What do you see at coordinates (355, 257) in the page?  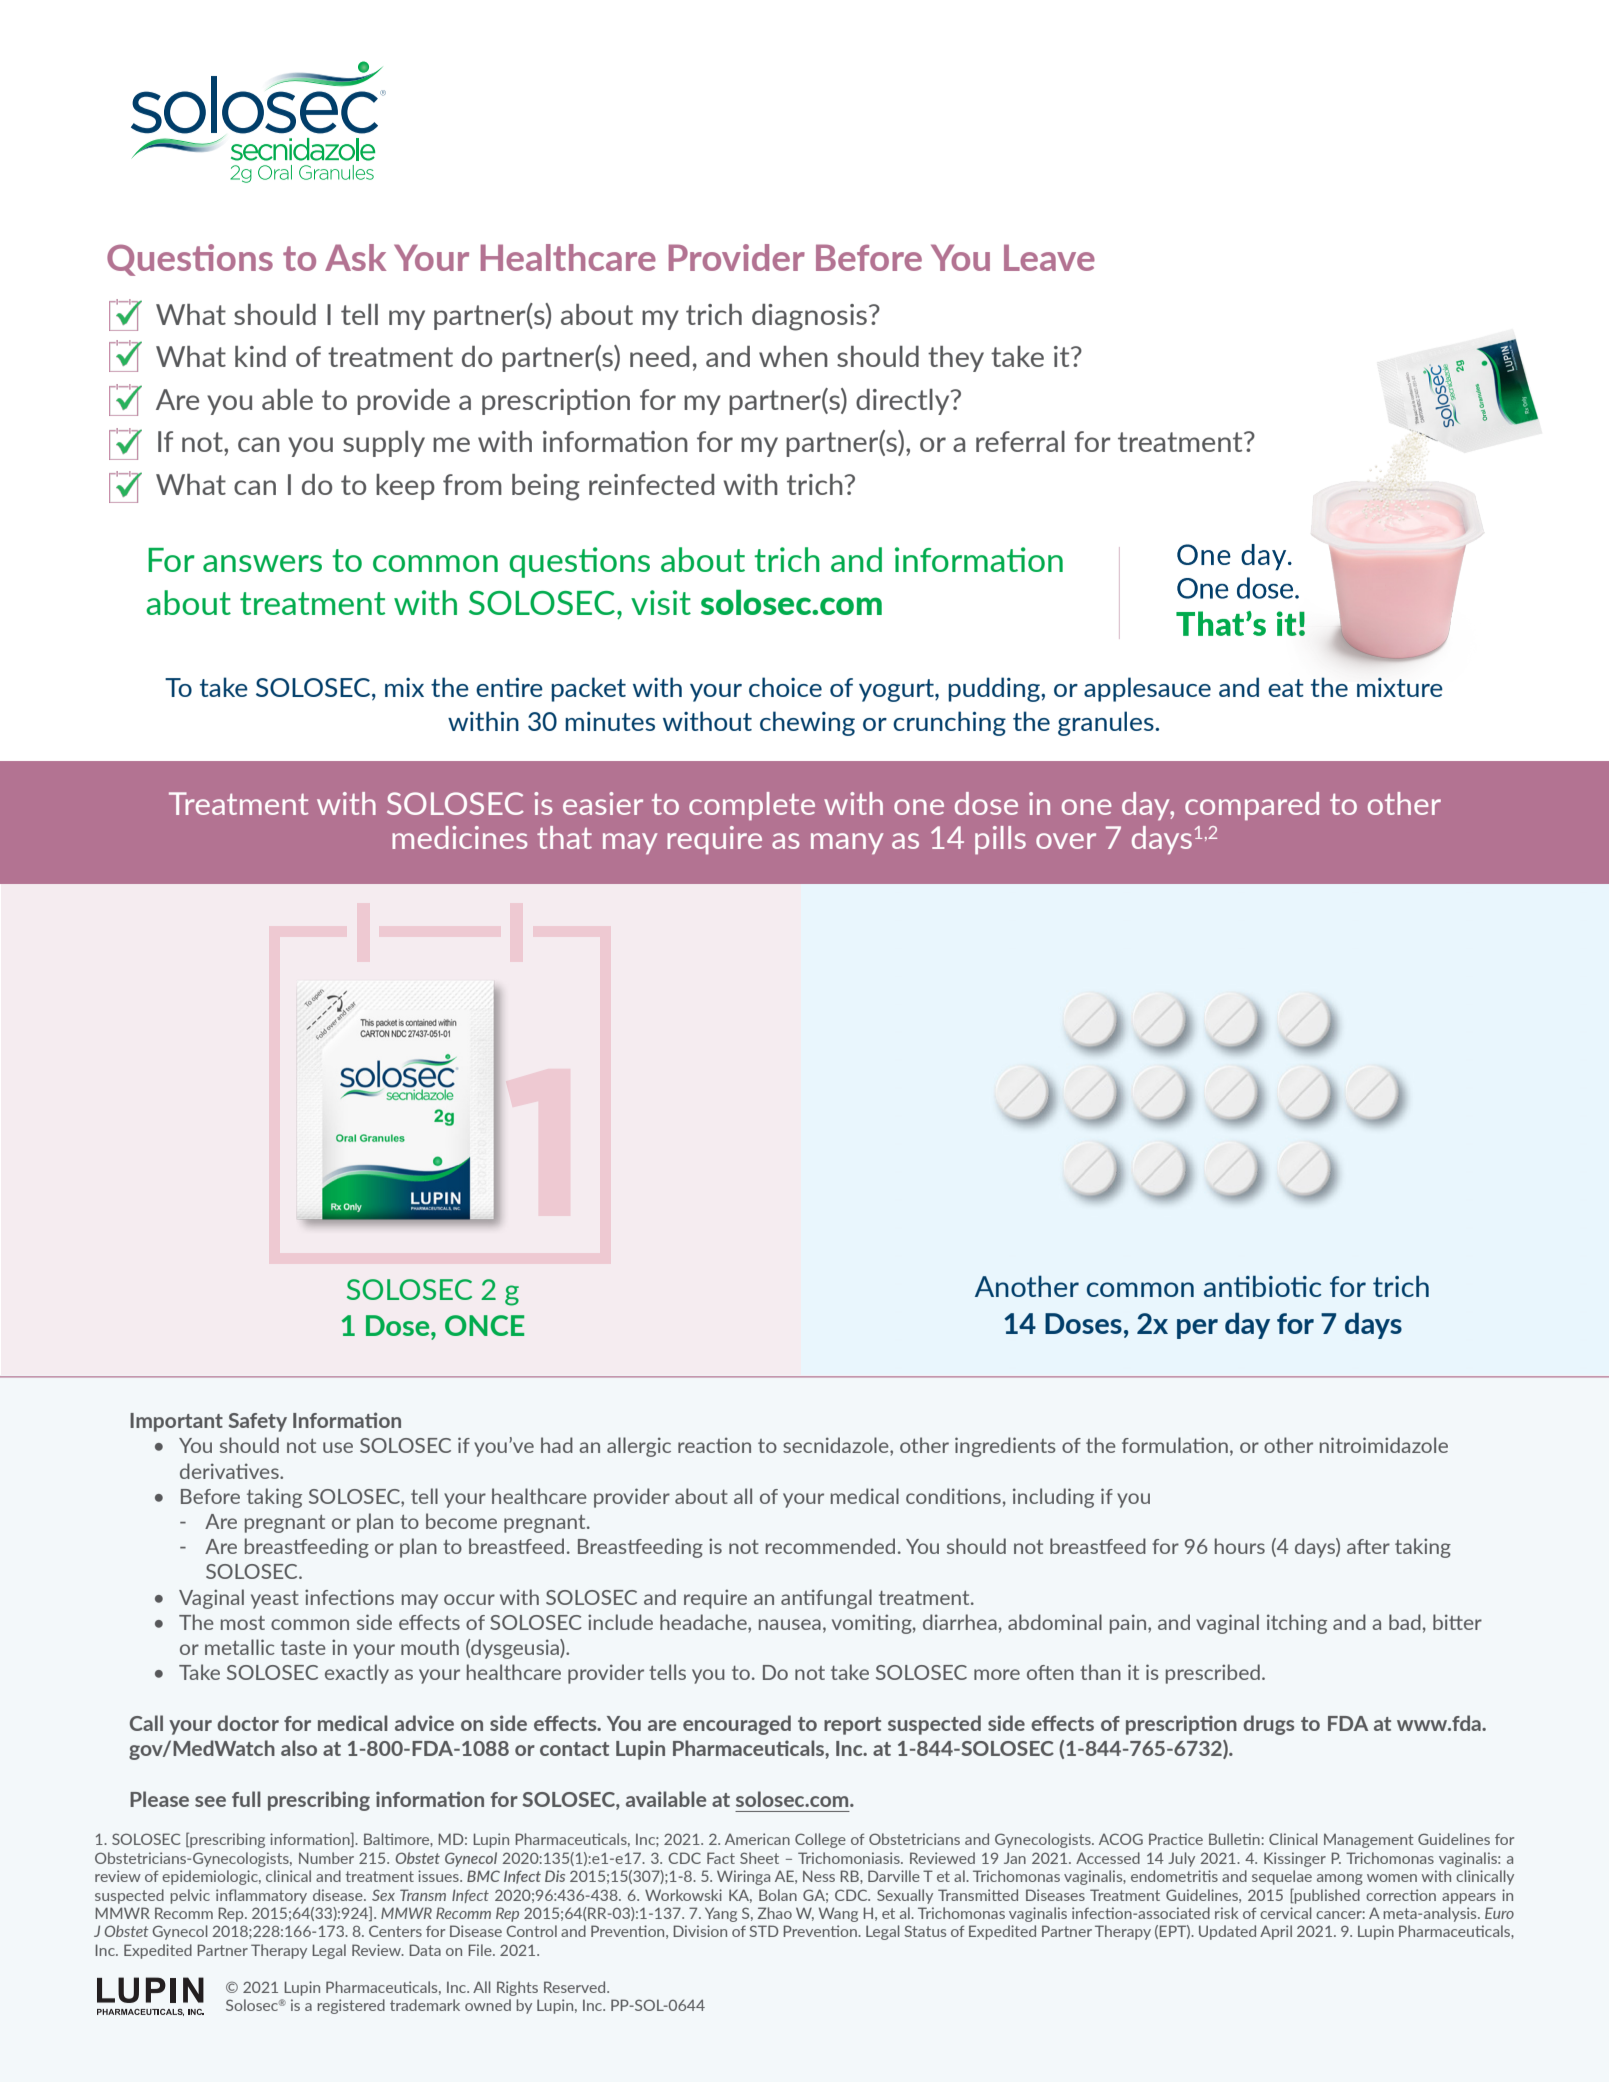 I see `Ask` at bounding box center [355, 257].
